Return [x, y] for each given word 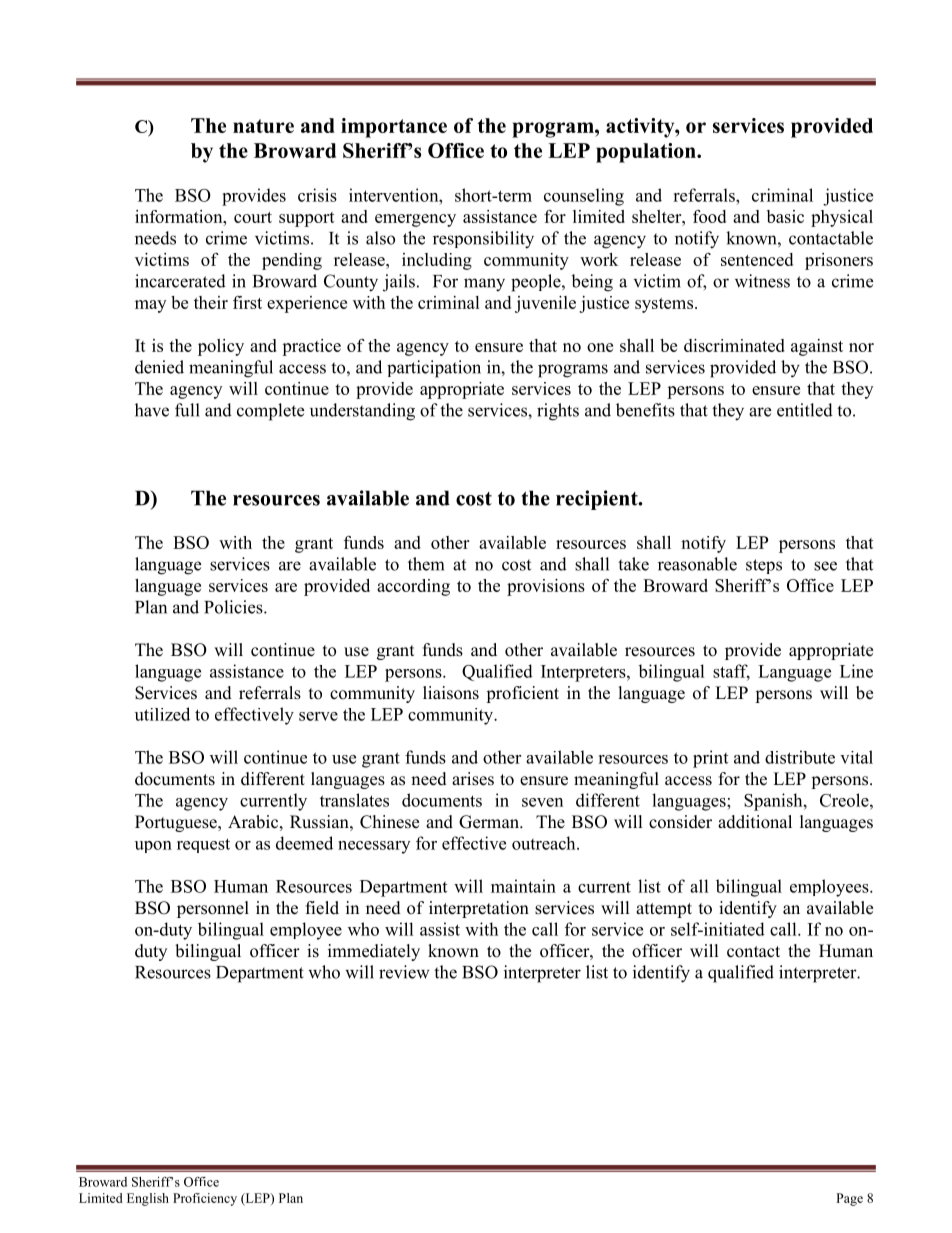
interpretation [479, 909]
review [404, 972]
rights [558, 412]
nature [263, 126]
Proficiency [205, 1199]
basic [785, 216]
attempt [664, 910]
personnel [213, 909]
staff [731, 672]
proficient [522, 694]
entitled [805, 410]
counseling [584, 197]
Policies [234, 607]
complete [270, 412]
